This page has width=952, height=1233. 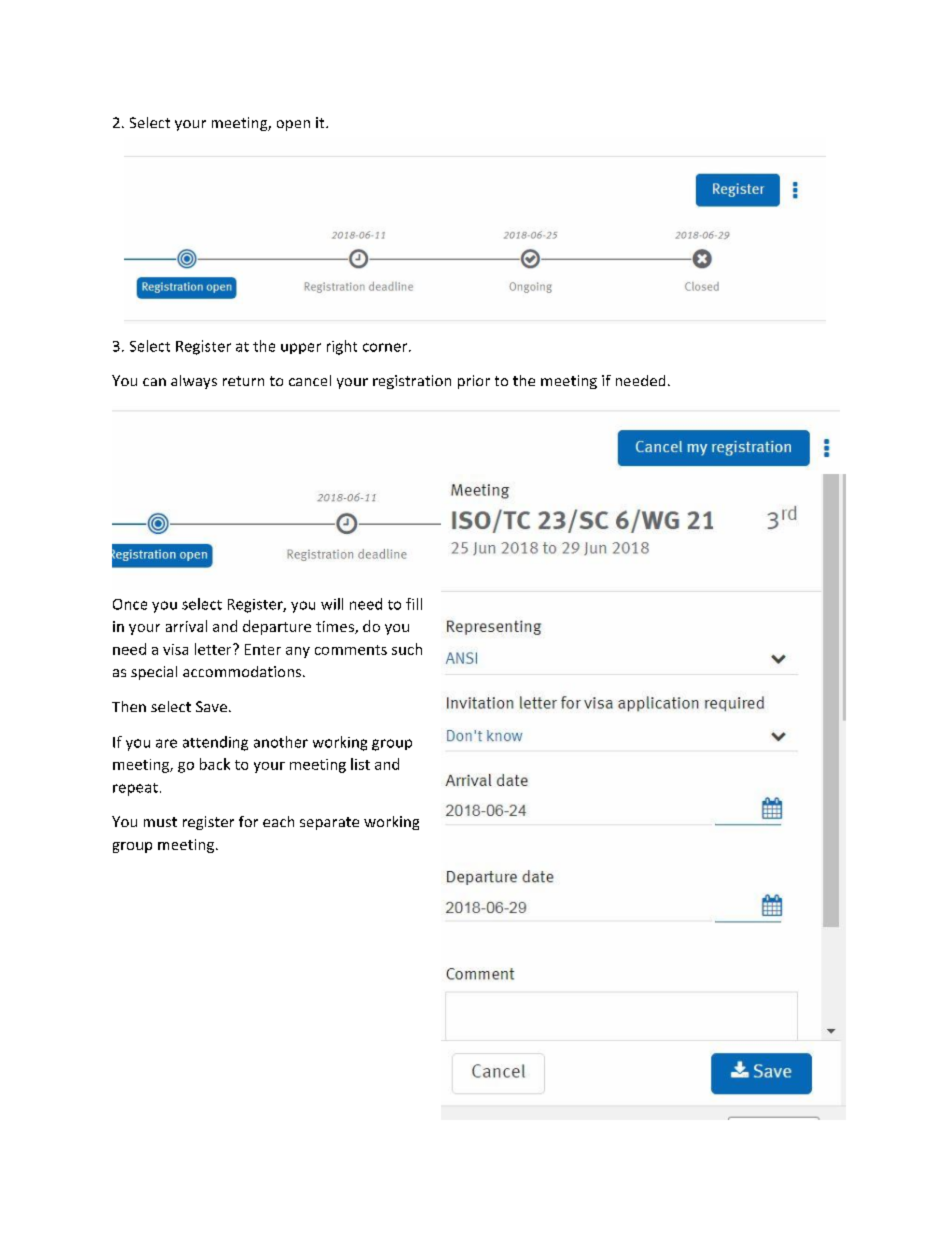 What do you see at coordinates (194, 382) in the page?
I see `always` at bounding box center [194, 382].
